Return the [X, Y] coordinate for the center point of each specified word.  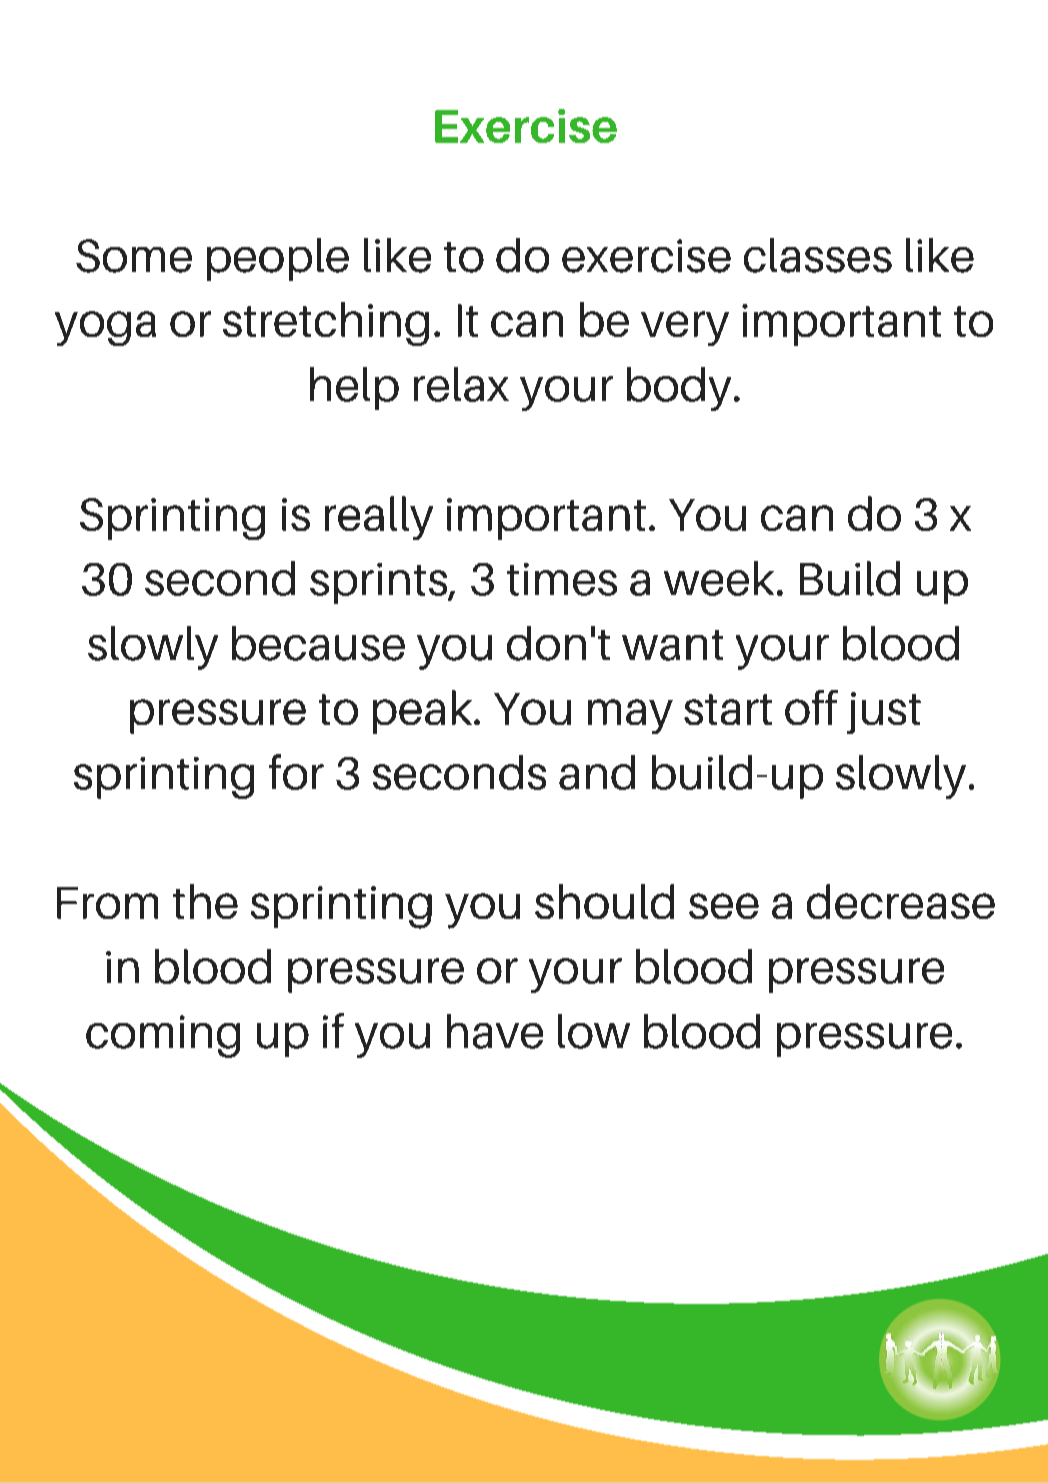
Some [134, 256]
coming [163, 1036]
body [679, 389]
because [318, 643]
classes [818, 255]
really [379, 518]
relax [461, 384]
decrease [901, 901]
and [597, 772]
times [562, 579]
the [205, 901]
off [811, 707]
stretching [326, 324]
